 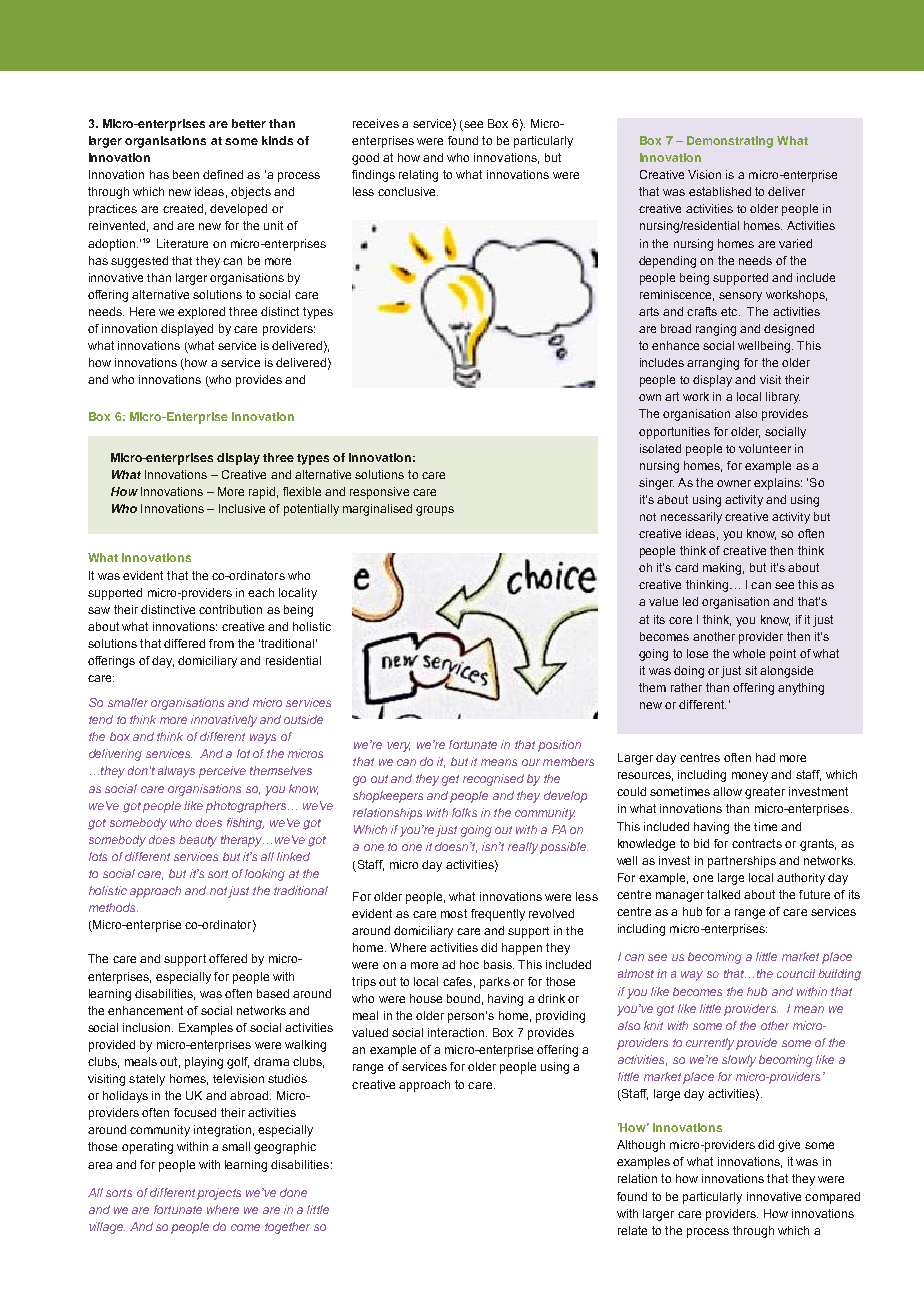 What do you see at coordinates (242, 508) in the screenshot?
I see `Inclusive` at bounding box center [242, 508].
